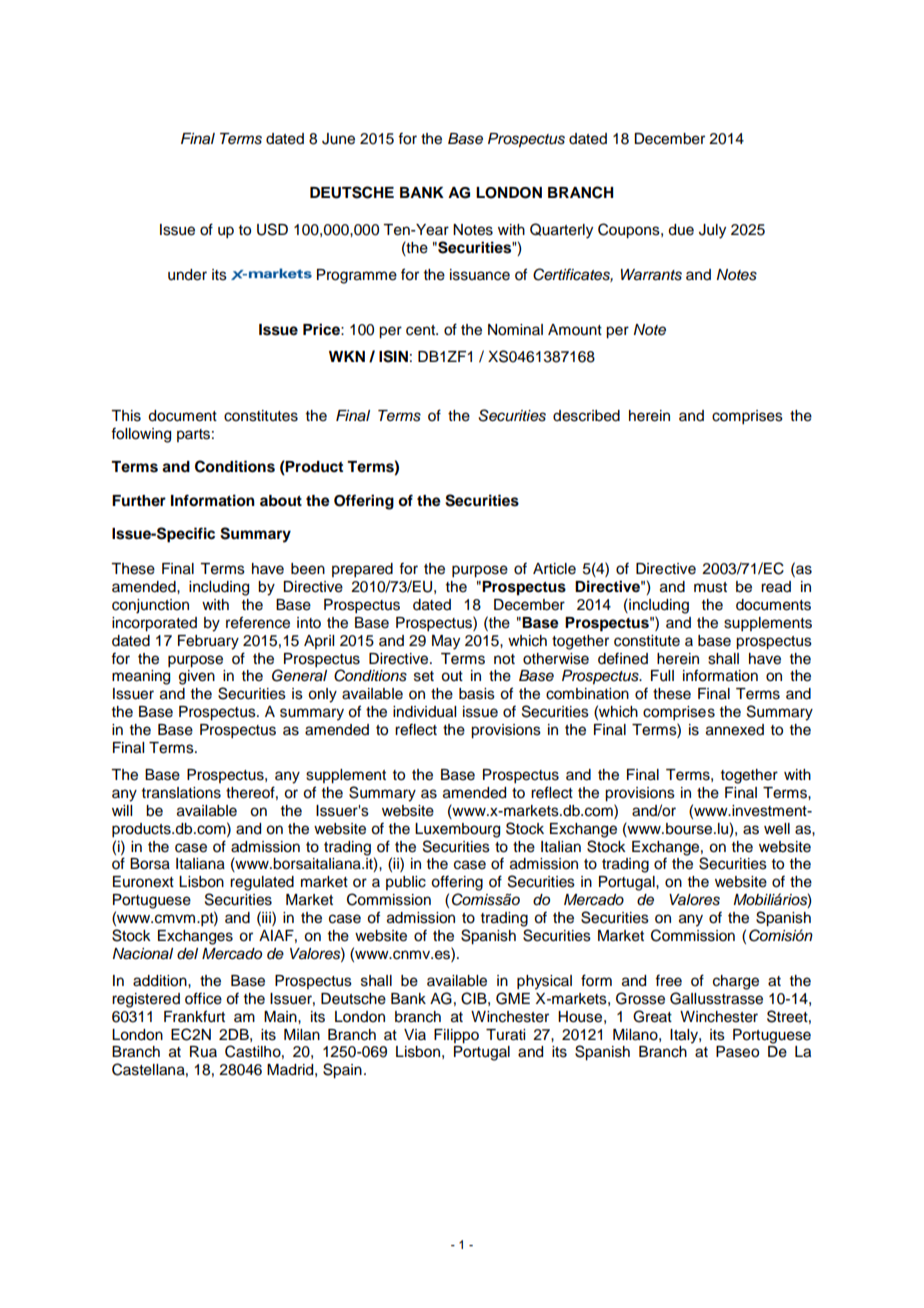  What do you see at coordinates (457, 830) in the page?
I see `Luxembourg` at bounding box center [457, 830].
